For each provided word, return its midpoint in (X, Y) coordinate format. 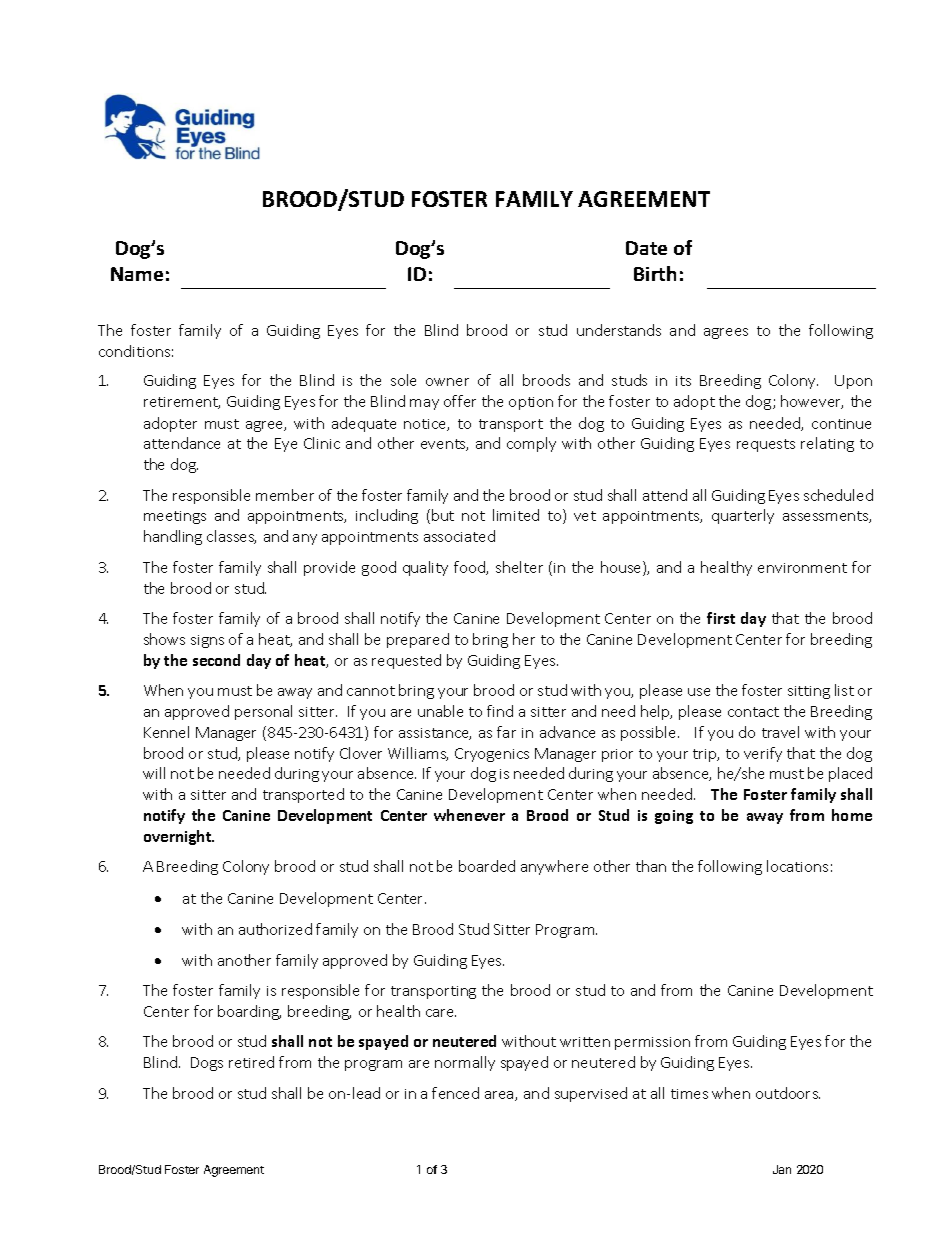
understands (619, 330)
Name (137, 274)
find (500, 711)
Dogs (207, 1064)
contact (753, 712)
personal (263, 712)
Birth (655, 273)
